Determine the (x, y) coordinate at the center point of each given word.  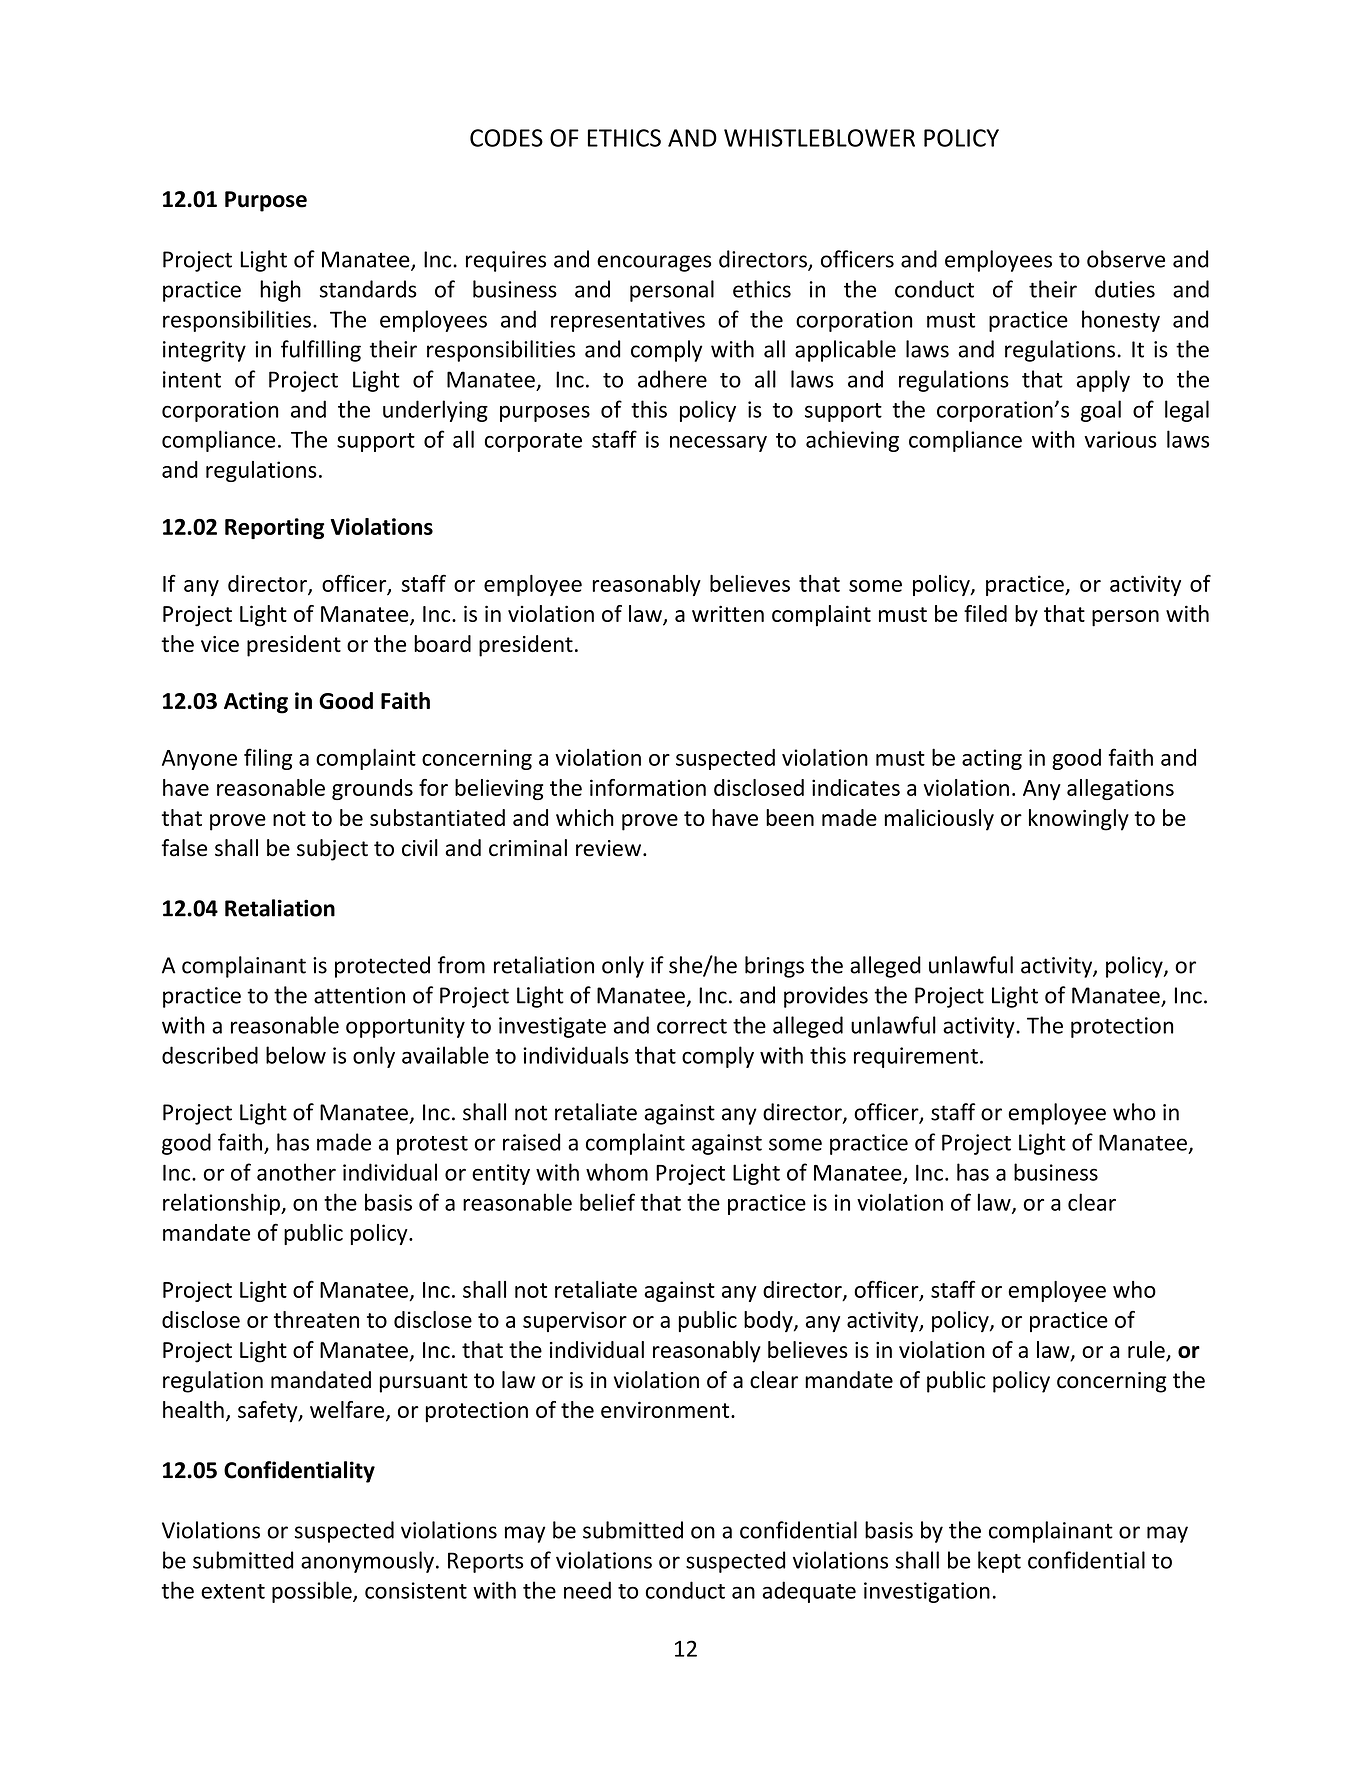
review (608, 848)
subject (332, 850)
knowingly (1079, 820)
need (587, 1590)
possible (313, 1592)
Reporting (275, 528)
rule (1147, 1351)
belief (607, 1202)
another (296, 1172)
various (1120, 439)
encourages (654, 263)
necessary (718, 444)
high (280, 291)
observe (1126, 259)
